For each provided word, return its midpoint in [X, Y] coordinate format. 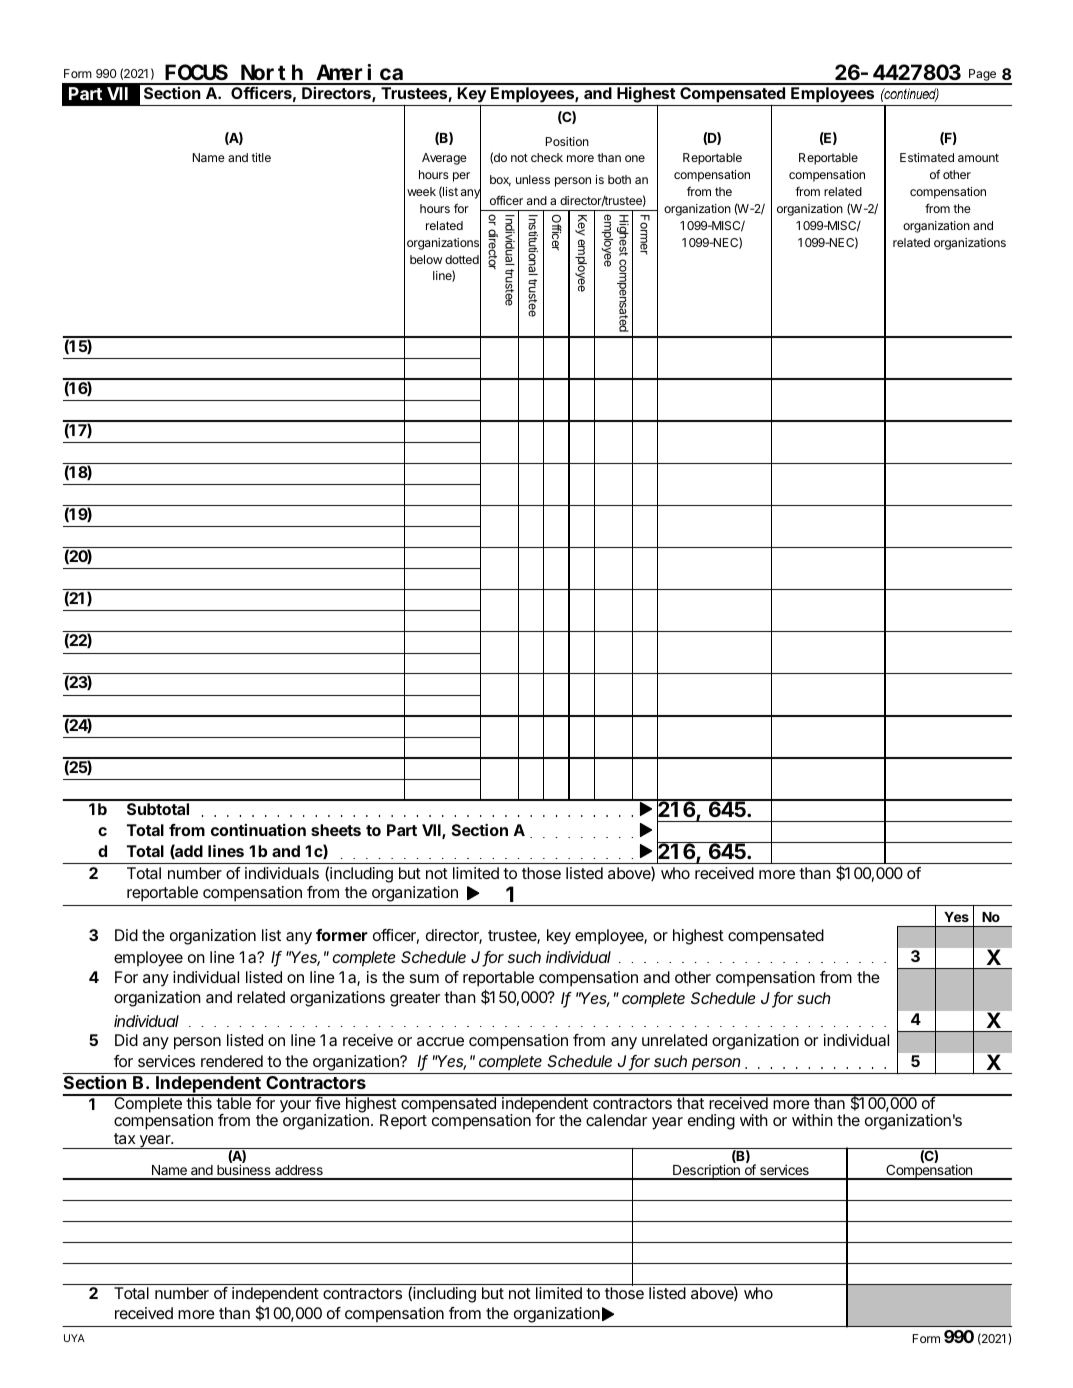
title [261, 157]
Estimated [927, 157]
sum [424, 978]
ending [711, 1122]
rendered [232, 1061]
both [619, 179]
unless [533, 179]
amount [978, 157]
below [426, 259]
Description [706, 1172]
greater [415, 999]
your [295, 1106]
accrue [440, 1041]
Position [567, 141]
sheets [336, 830]
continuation [258, 830]
